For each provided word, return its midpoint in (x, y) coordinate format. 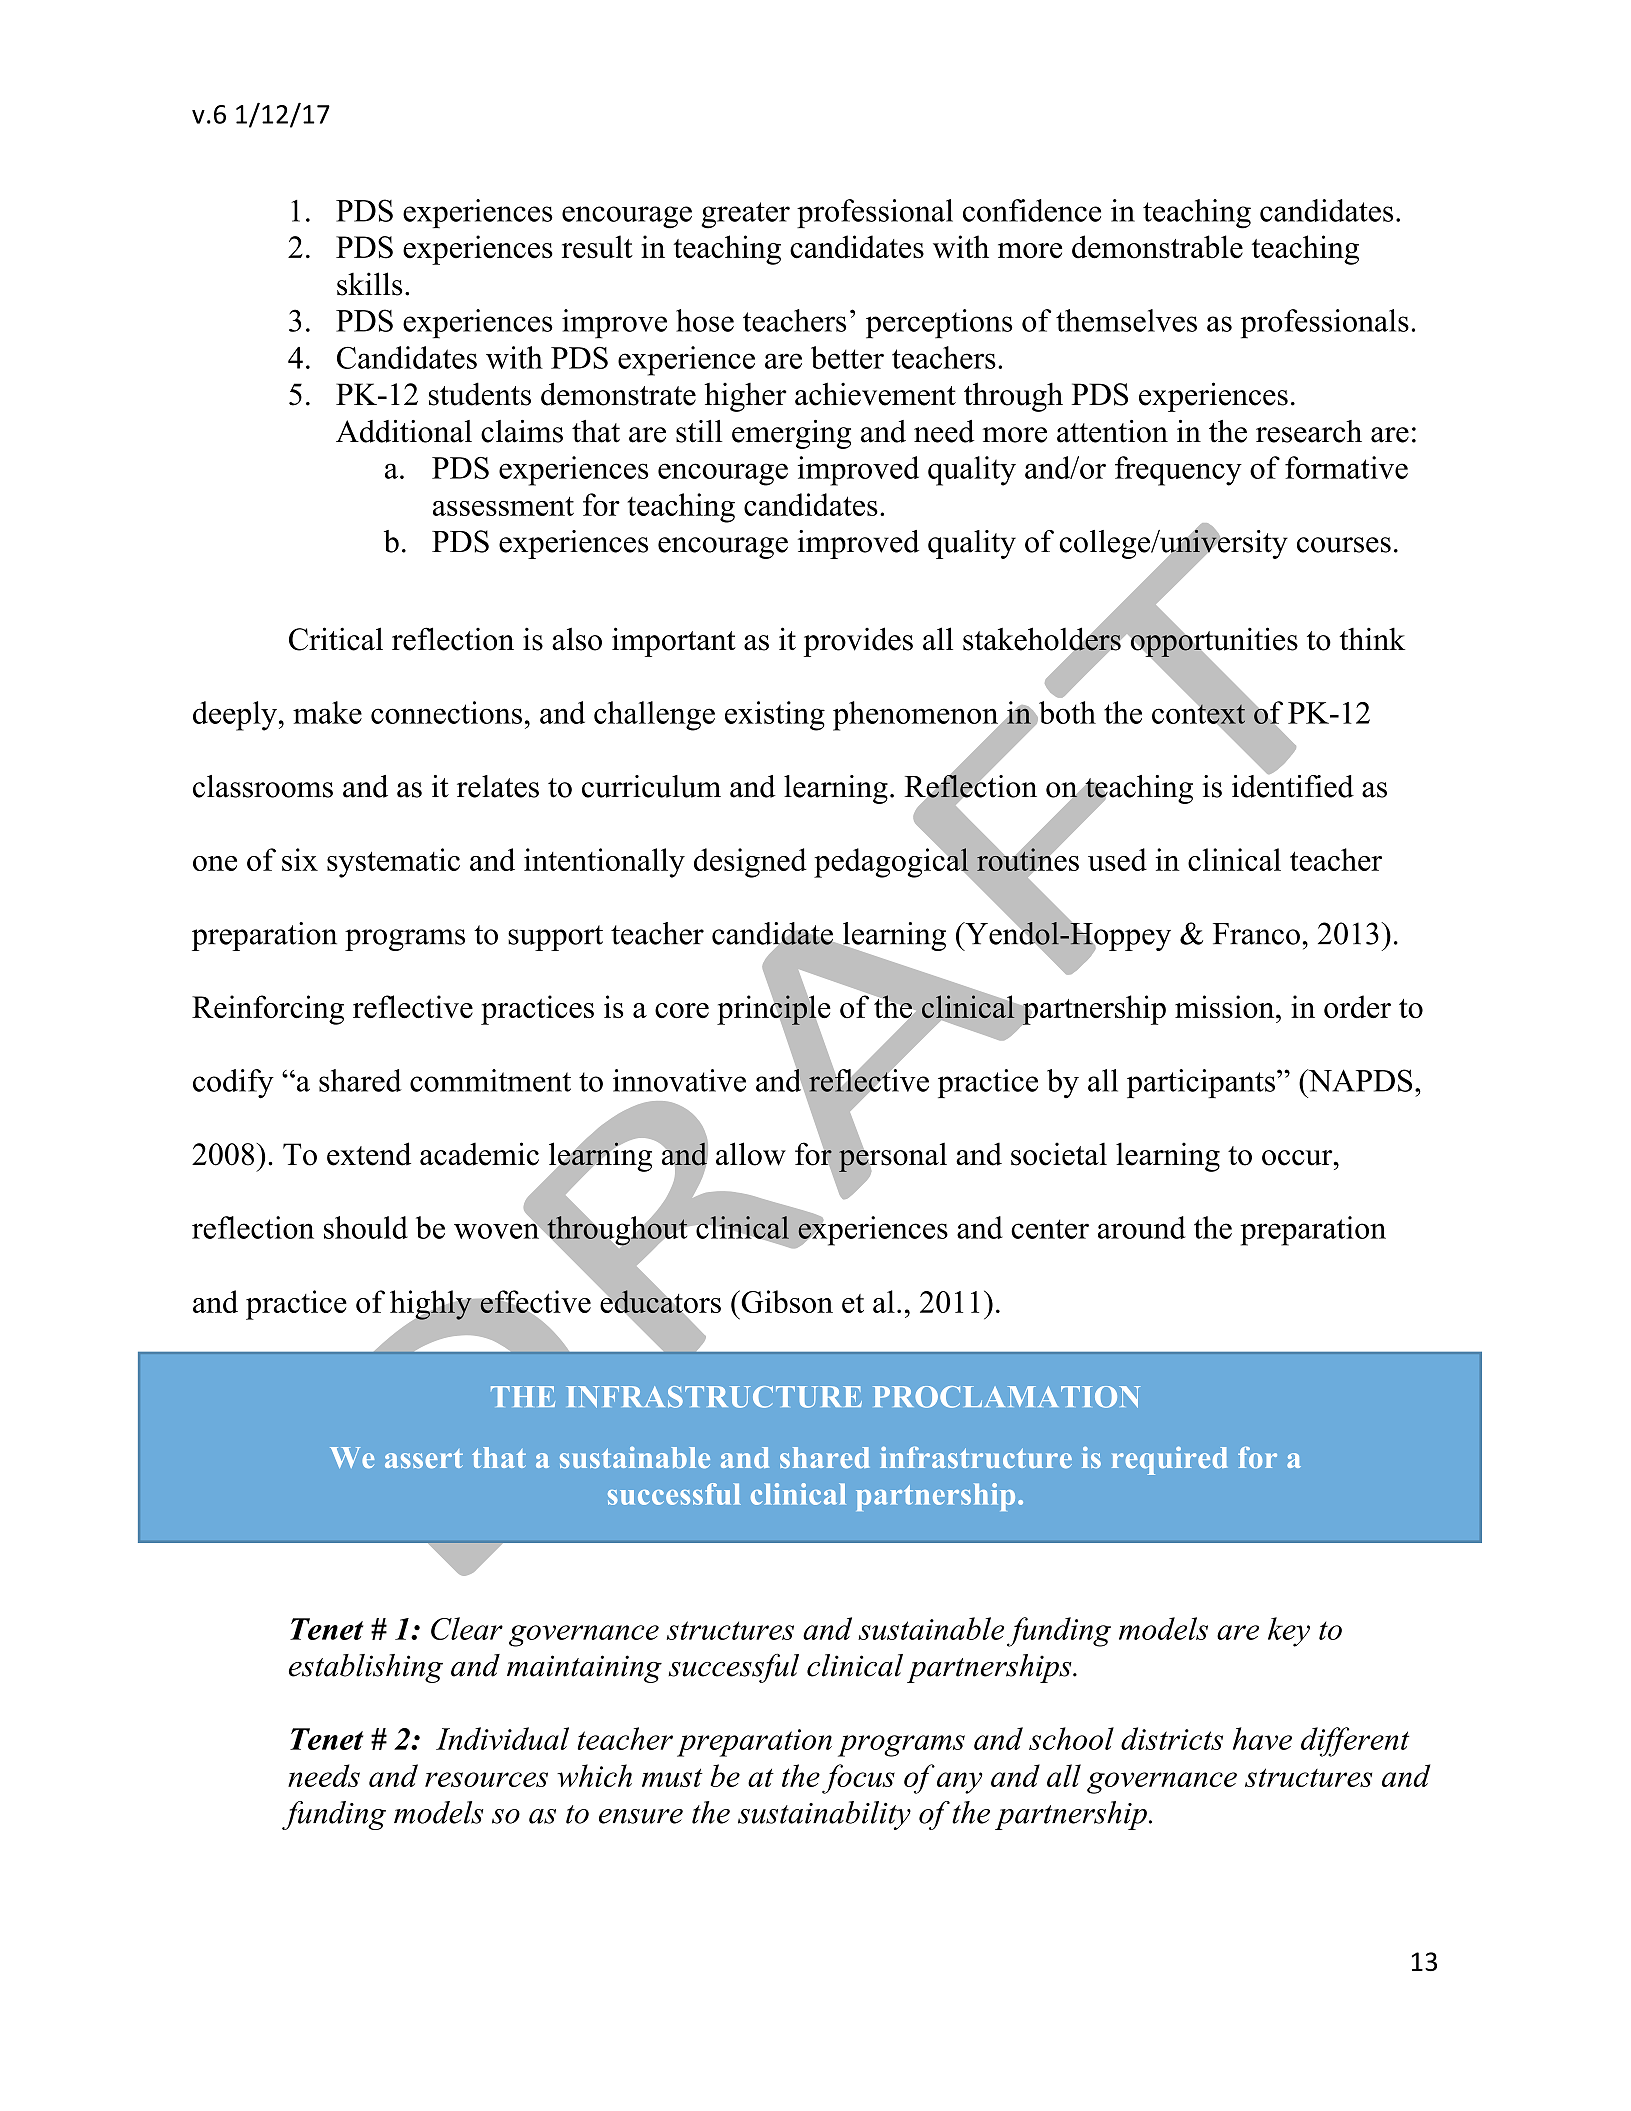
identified (1293, 785)
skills (369, 284)
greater (745, 215)
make (327, 712)
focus (858, 1779)
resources (486, 1779)
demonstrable (1157, 247)
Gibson (786, 1301)
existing (775, 716)
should (366, 1227)
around (1141, 1227)
